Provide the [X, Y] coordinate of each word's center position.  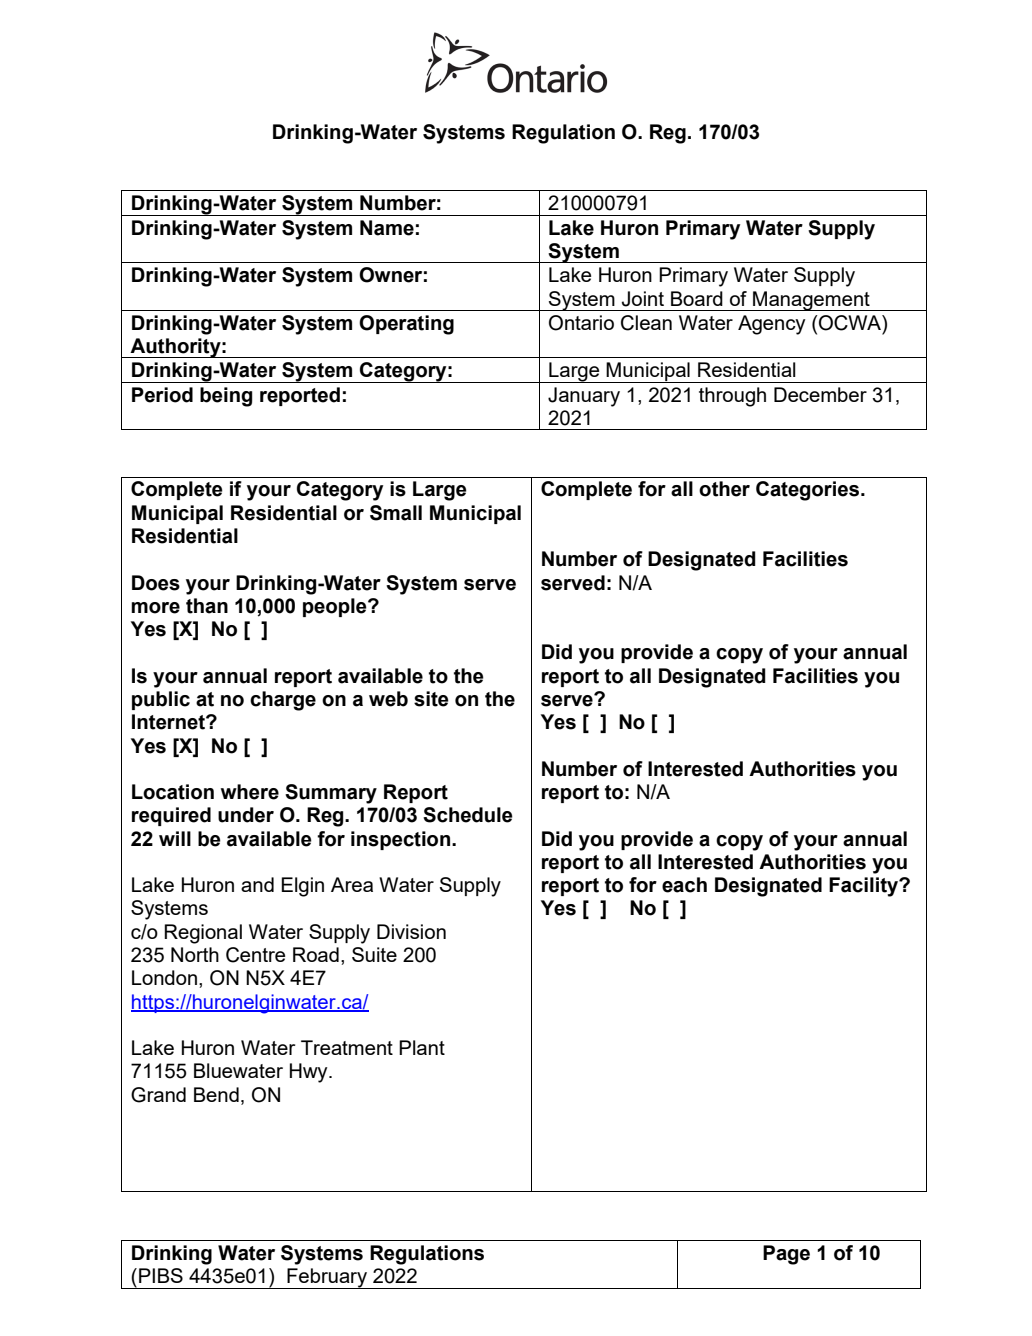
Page [786, 1255]
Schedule [468, 815]
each [684, 885]
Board [697, 298]
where [250, 792]
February [327, 1278]
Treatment [347, 1047]
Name [387, 228]
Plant [422, 1047]
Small [396, 513]
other [724, 489]
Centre [255, 955]
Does [156, 583]
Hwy [310, 1073]
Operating [406, 325]
